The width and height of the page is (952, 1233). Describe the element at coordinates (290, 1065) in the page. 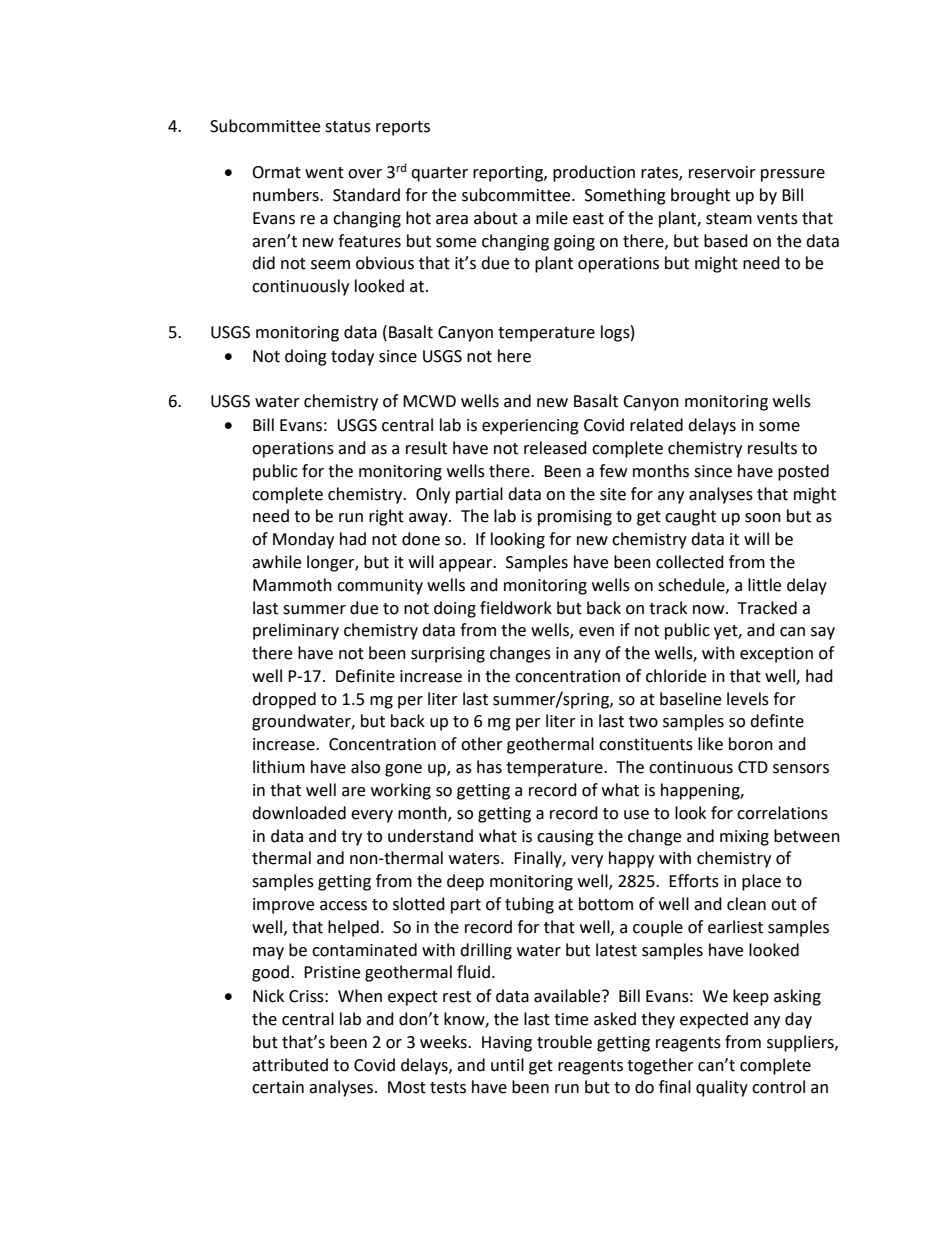

I see `attributed` at that location.
